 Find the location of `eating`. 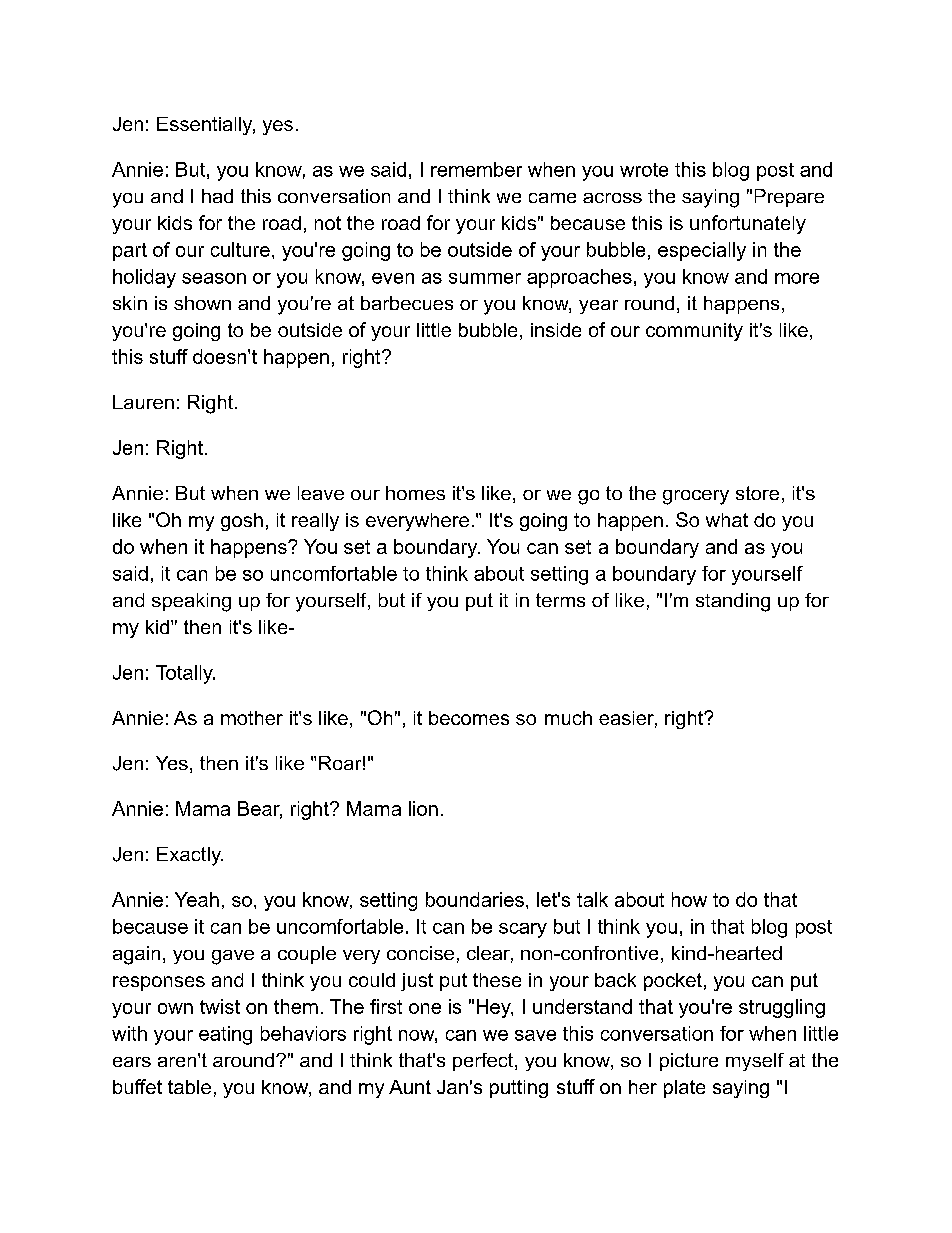

eating is located at coordinates (225, 1035).
